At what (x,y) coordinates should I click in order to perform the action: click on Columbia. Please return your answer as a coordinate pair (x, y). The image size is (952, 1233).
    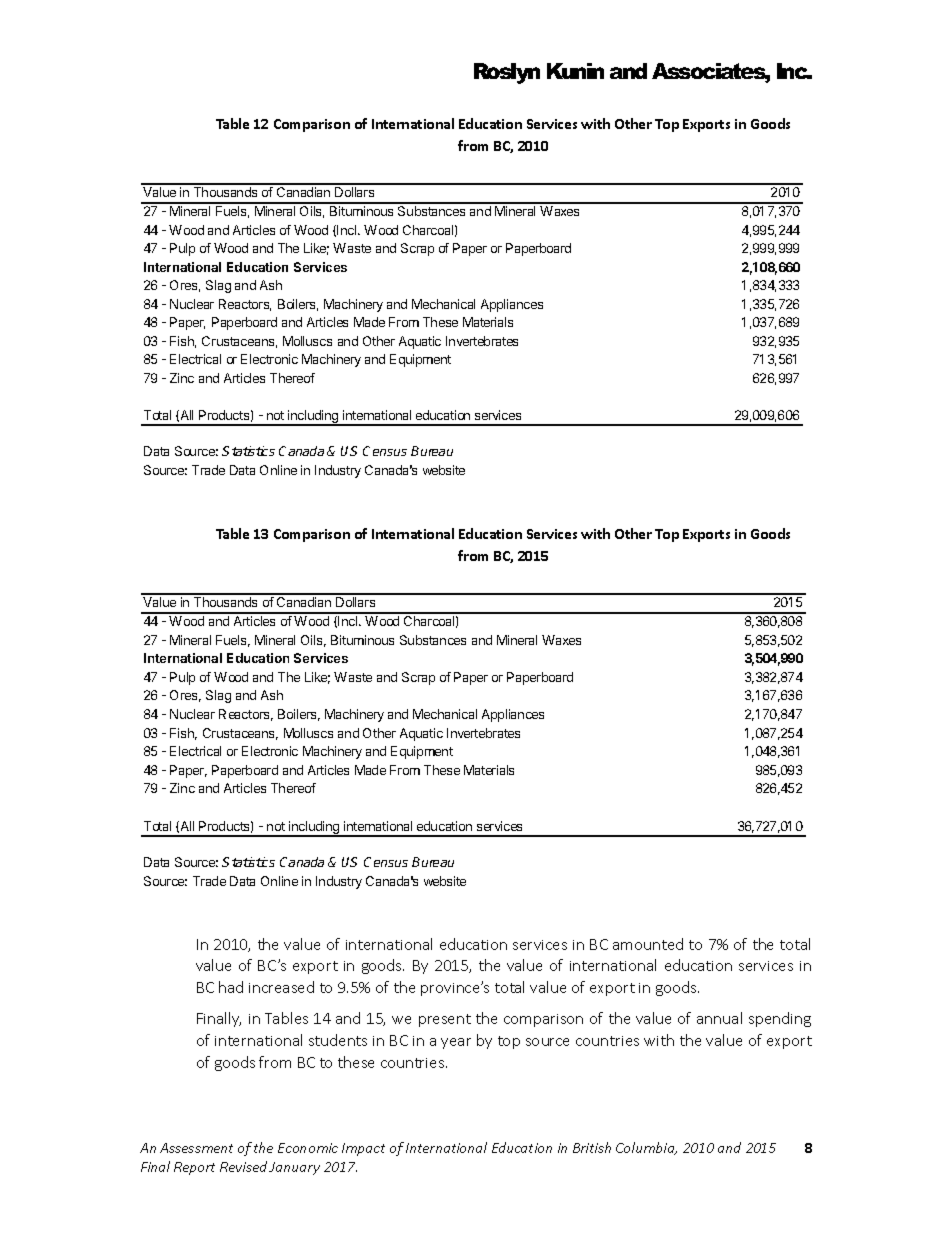
    Looking at the image, I should click on (646, 1148).
